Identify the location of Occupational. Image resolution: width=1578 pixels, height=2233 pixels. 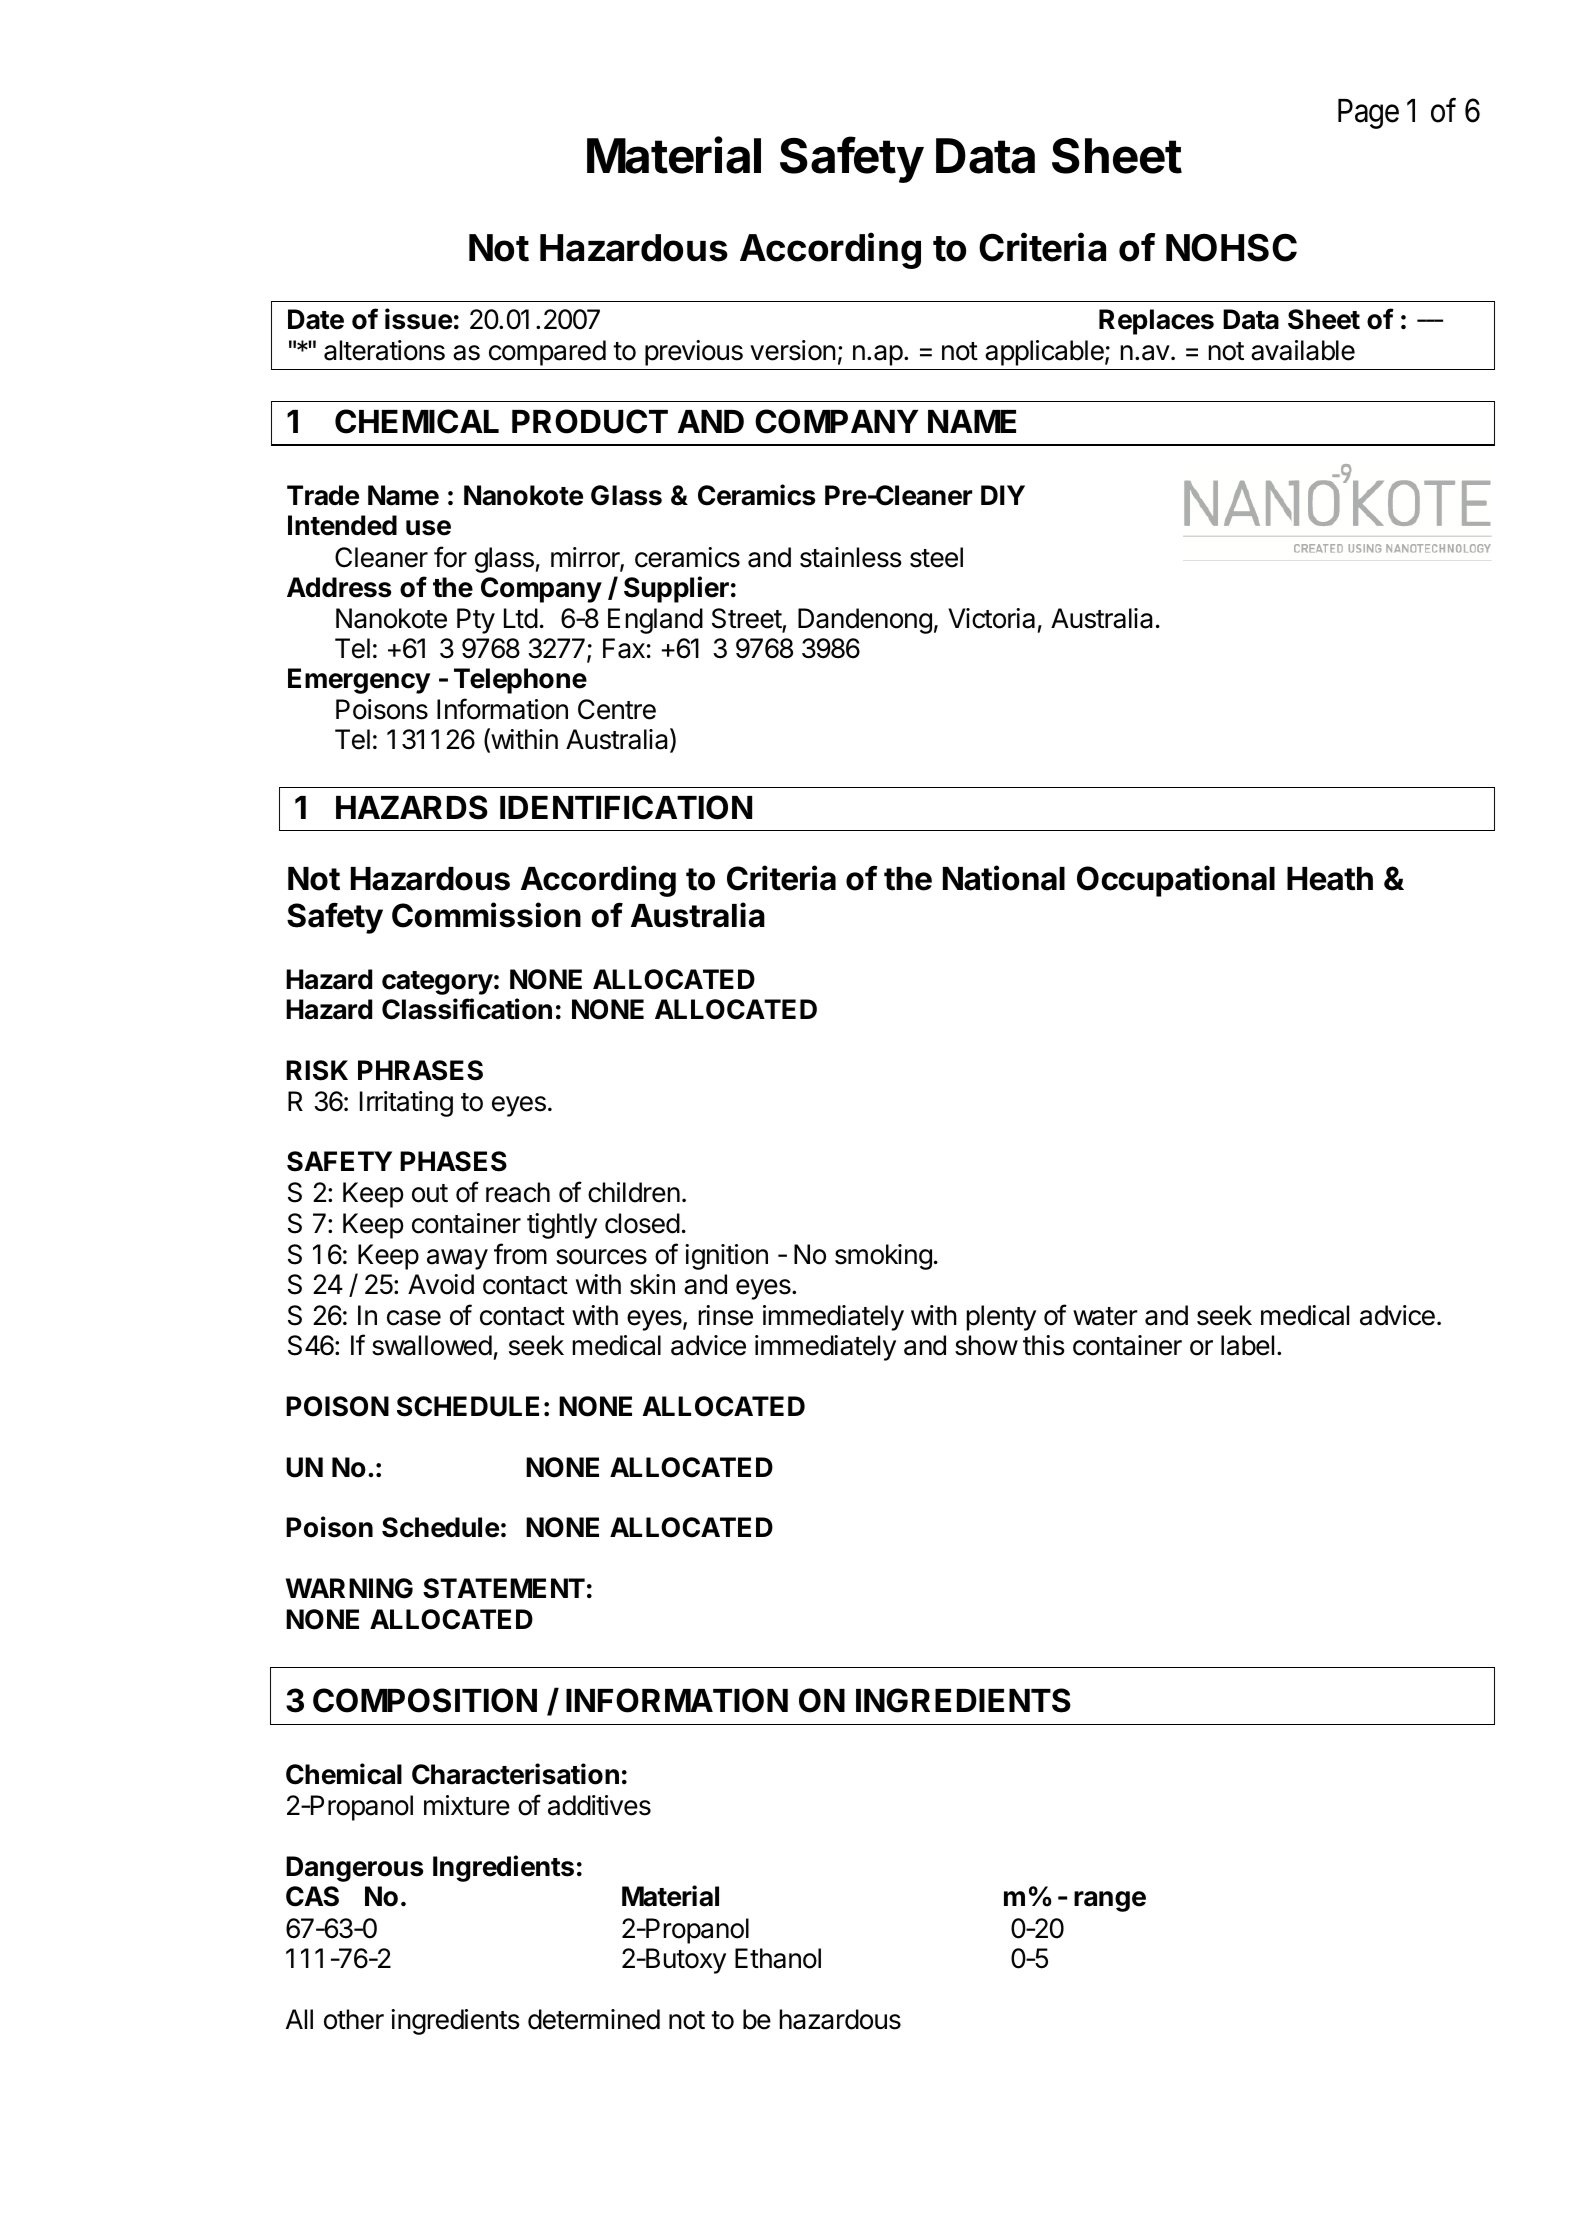
(1176, 881).
